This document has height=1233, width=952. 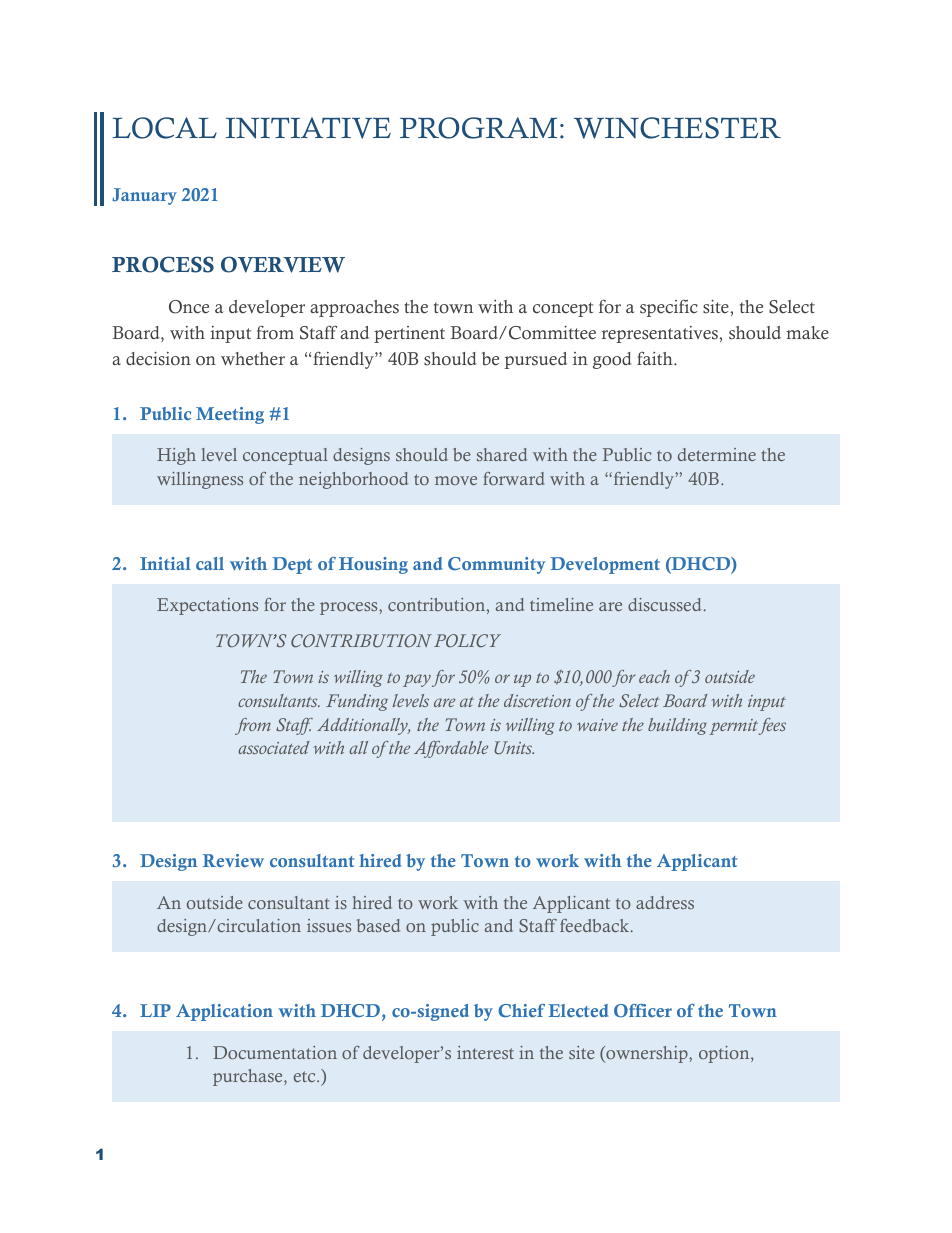 What do you see at coordinates (207, 606) in the document?
I see `Expectations` at bounding box center [207, 606].
